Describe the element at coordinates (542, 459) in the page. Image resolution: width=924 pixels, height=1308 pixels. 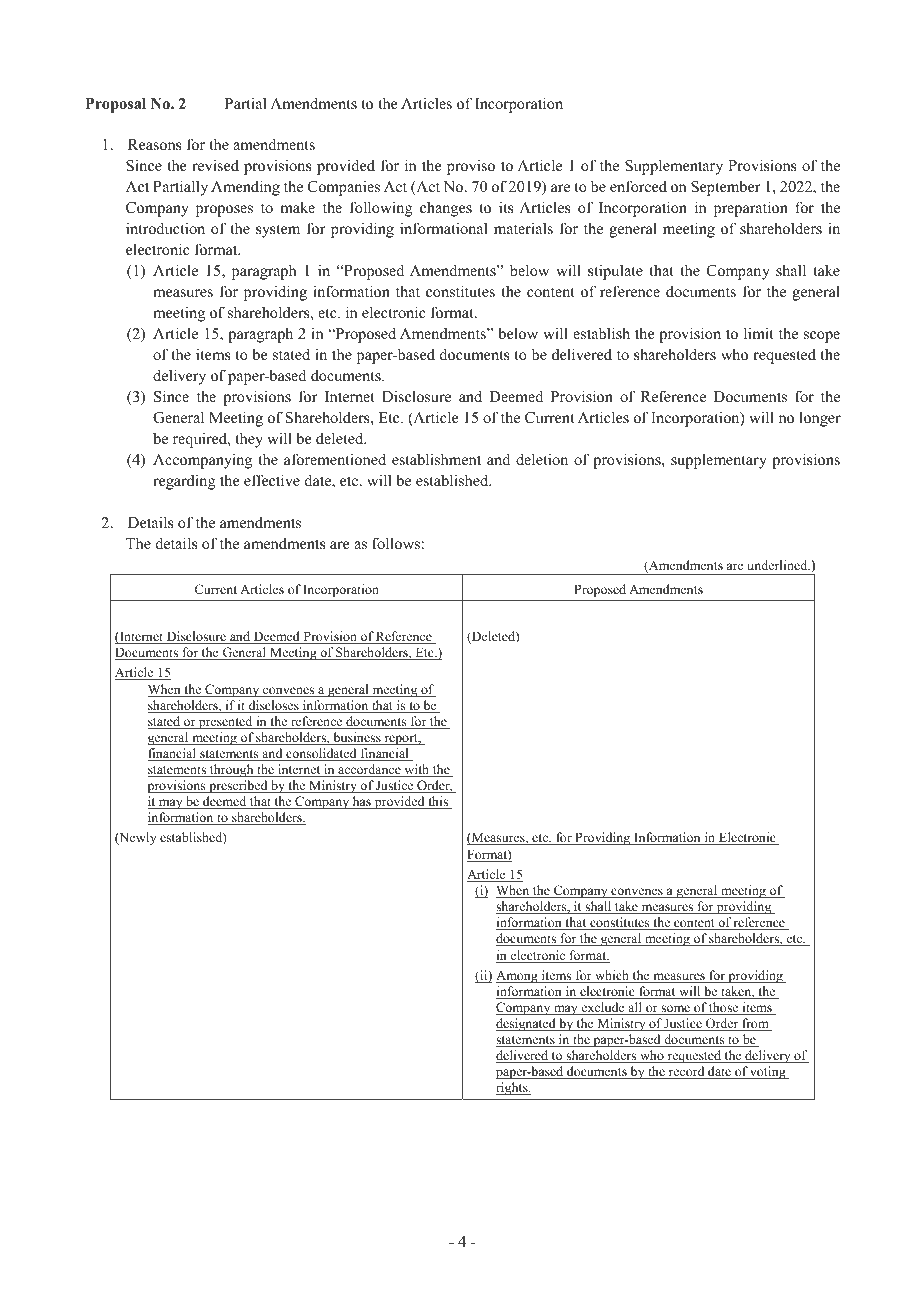
I see `deletion` at that location.
